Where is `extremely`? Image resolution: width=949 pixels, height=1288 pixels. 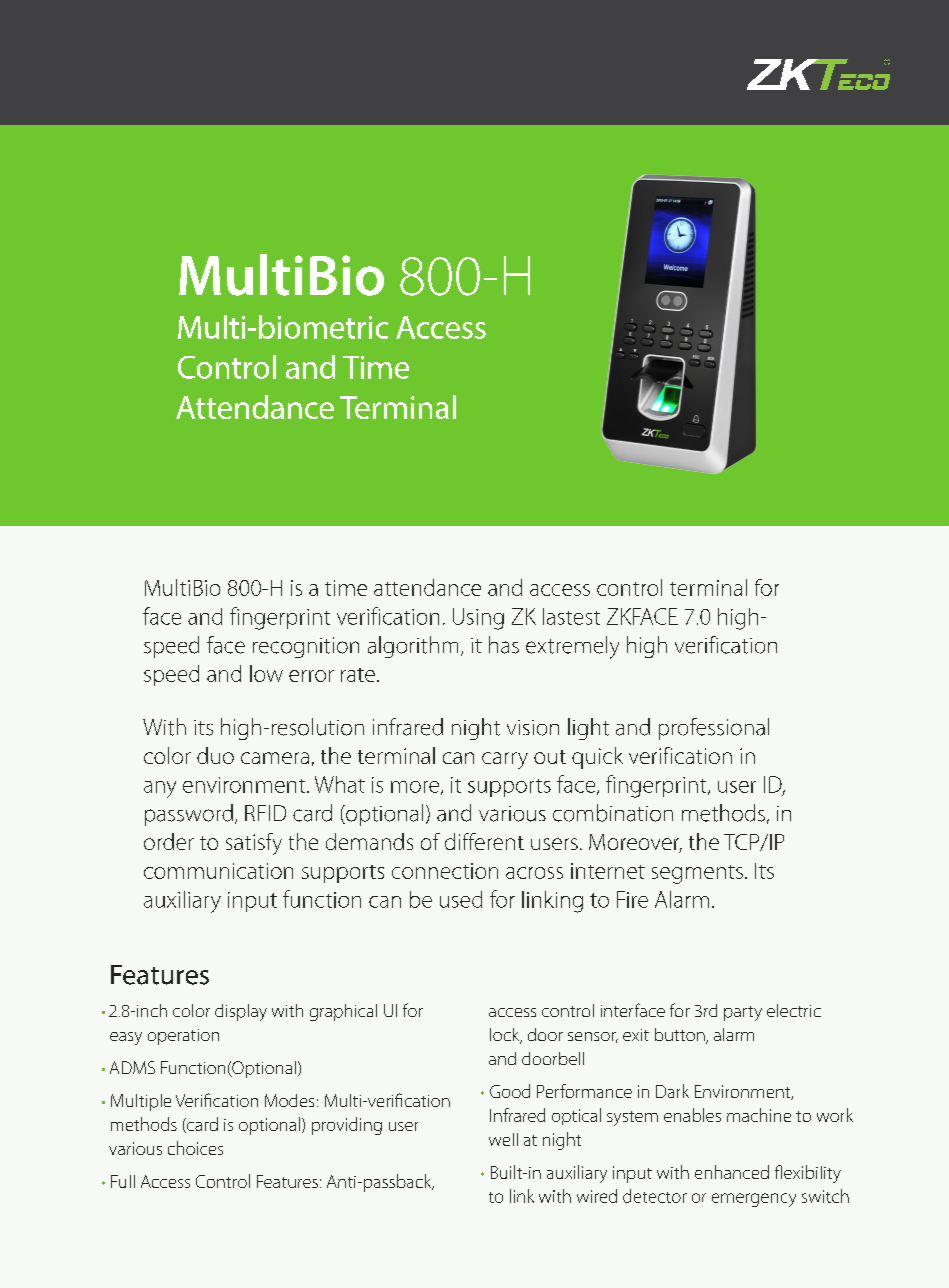
extremely is located at coordinates (572, 647).
